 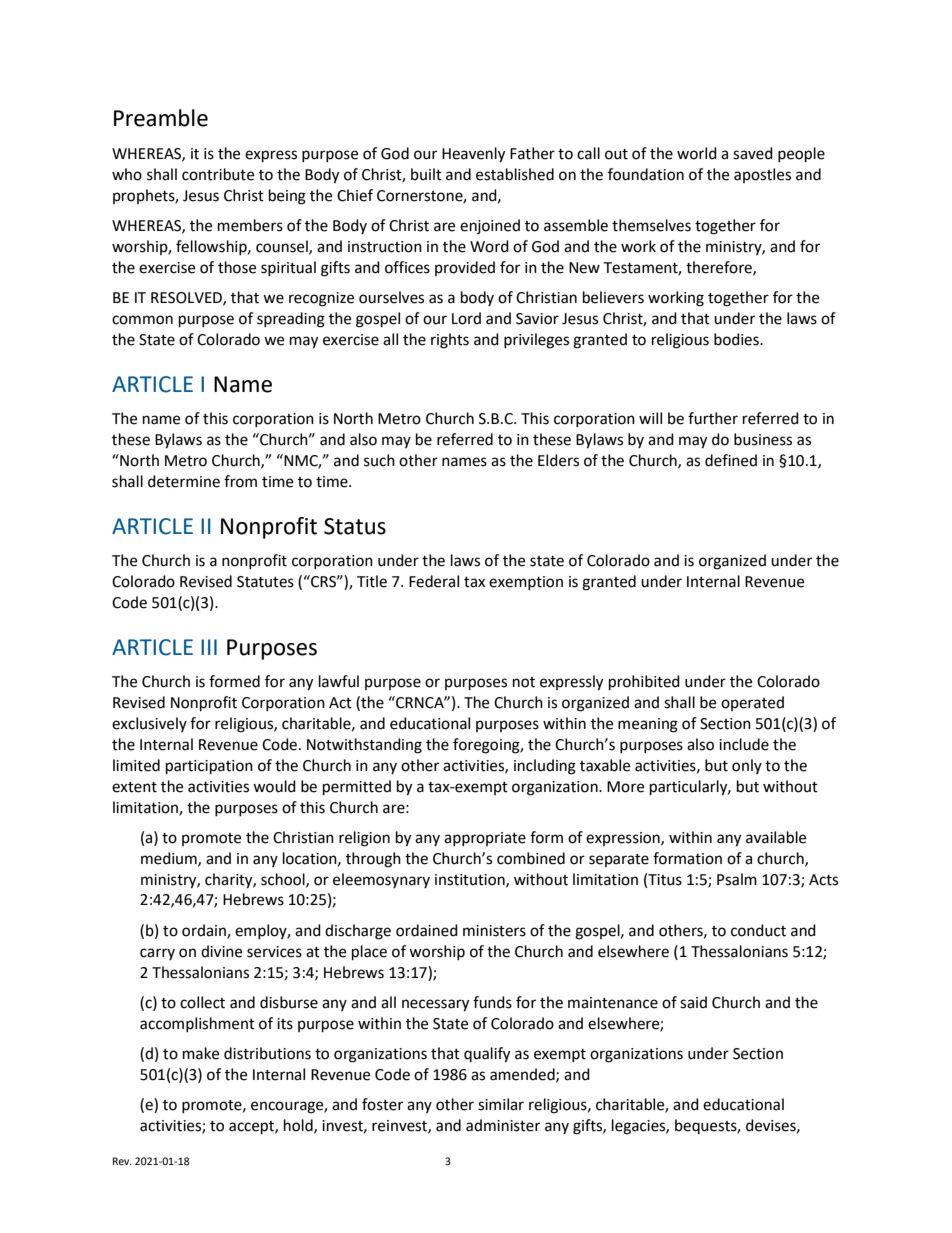 I want to click on operated, so click(x=752, y=703).
